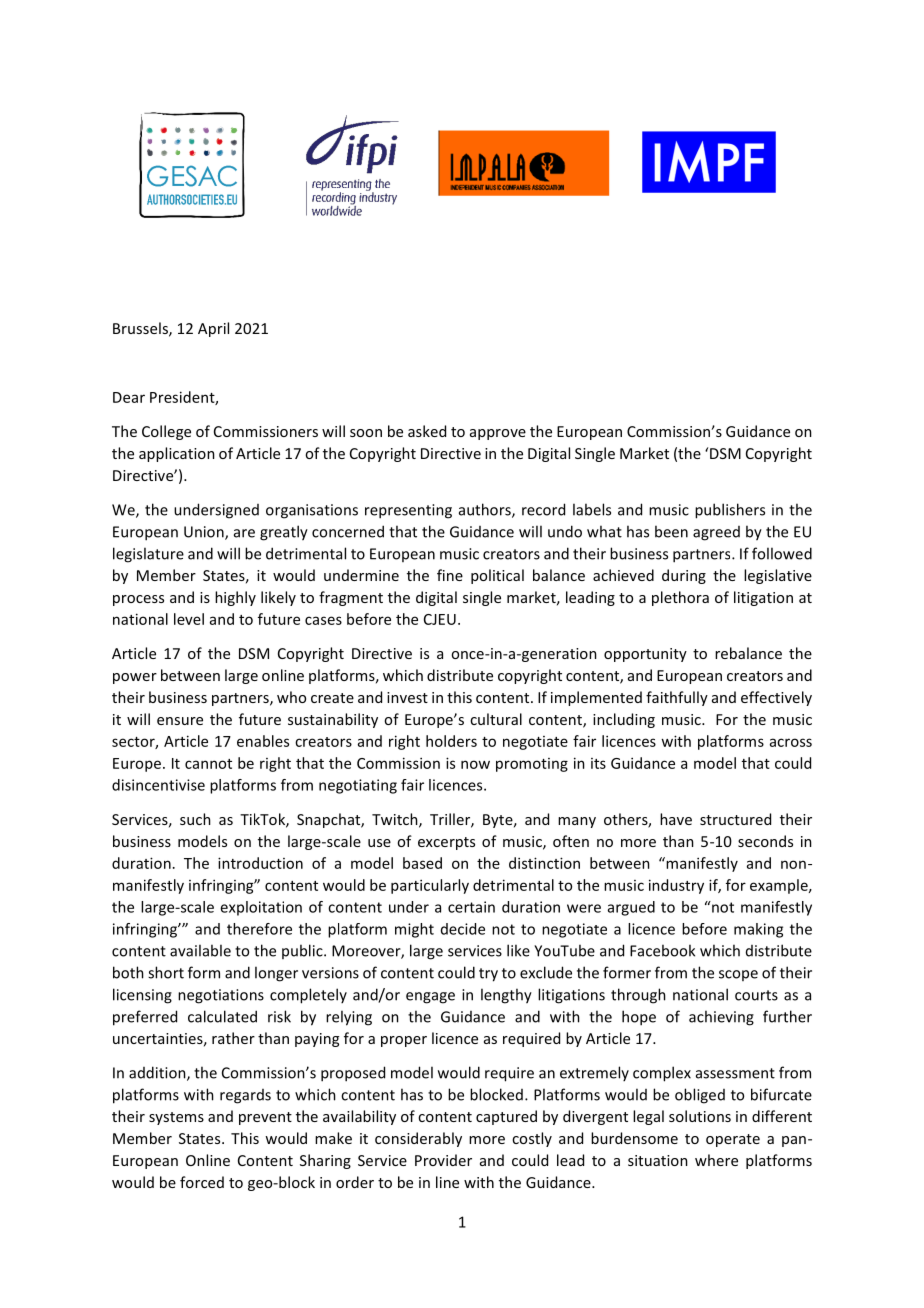  I want to click on fine, so click(450, 575).
